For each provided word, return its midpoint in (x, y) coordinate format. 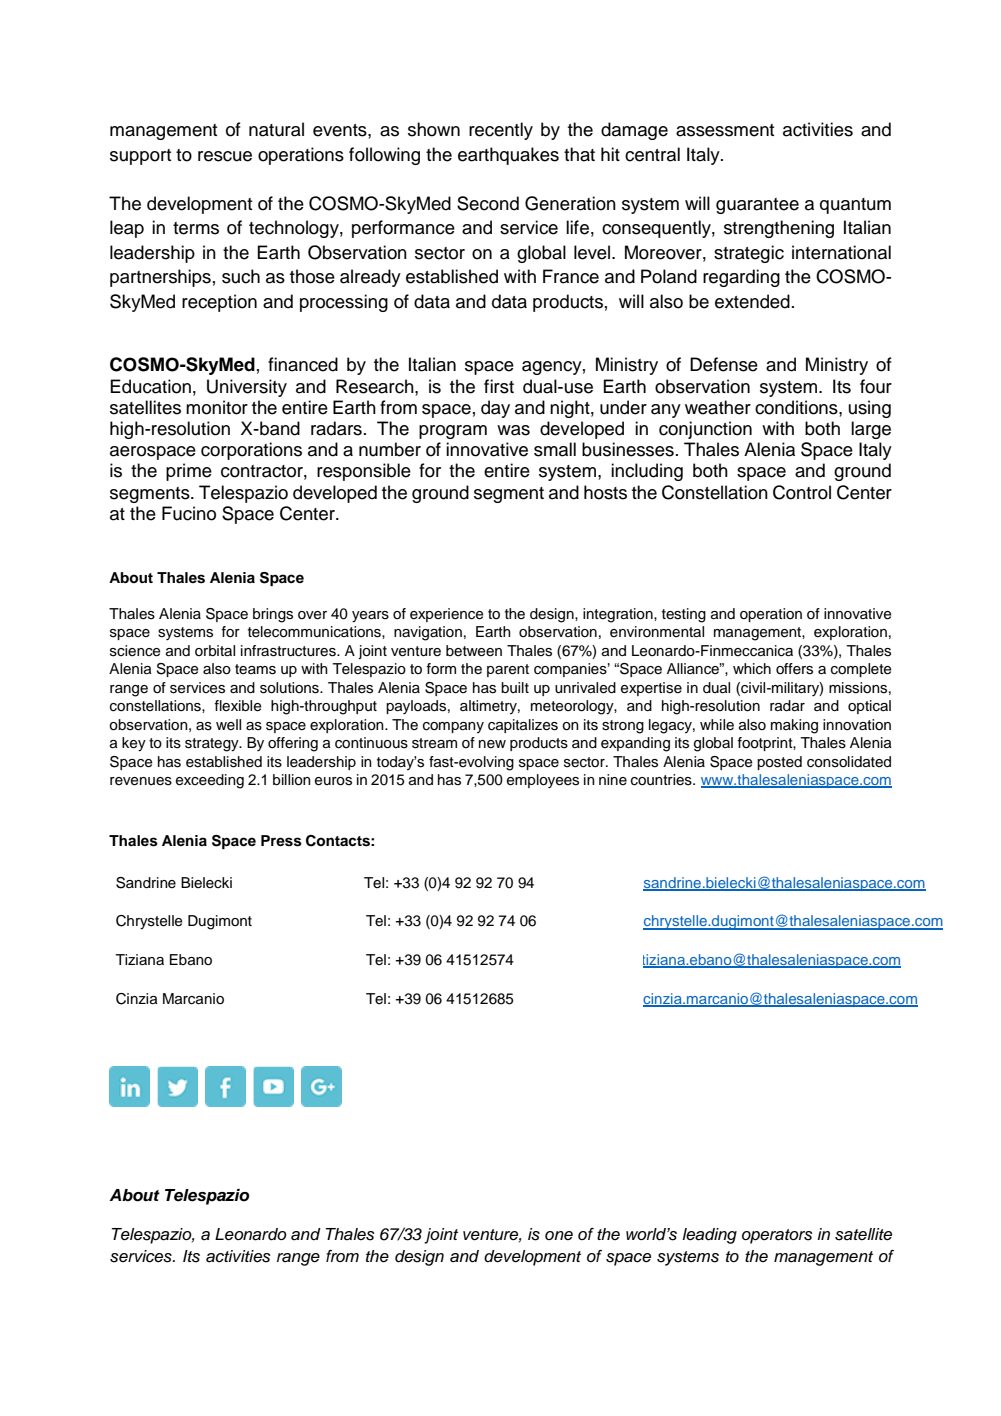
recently (501, 131)
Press (281, 841)
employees (543, 781)
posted (779, 763)
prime (189, 472)
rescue (225, 156)
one (559, 1235)
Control (802, 492)
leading (709, 1236)
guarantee (757, 206)
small (555, 449)
